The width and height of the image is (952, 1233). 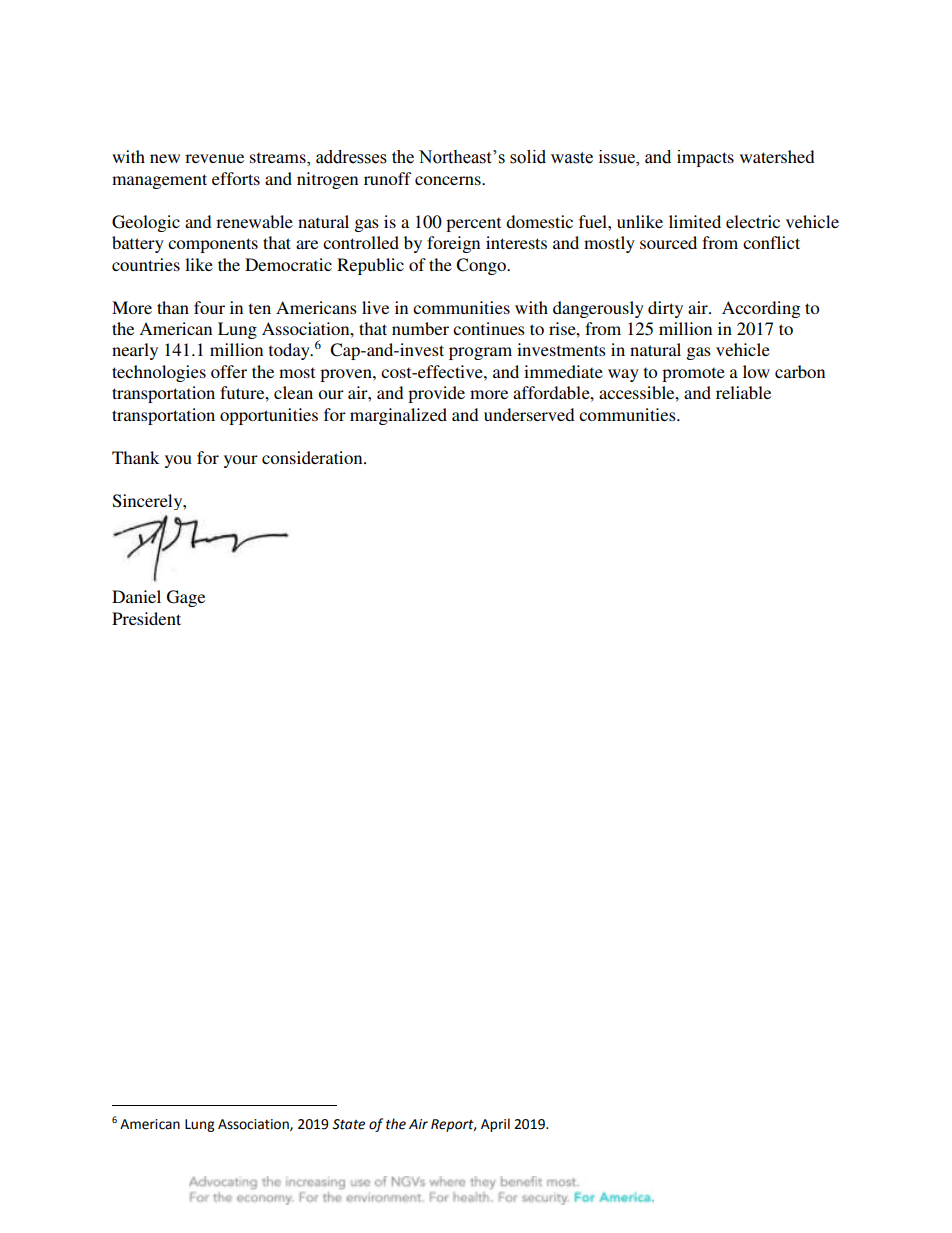 What do you see at coordinates (495, 1125) in the image?
I see `April` at bounding box center [495, 1125].
